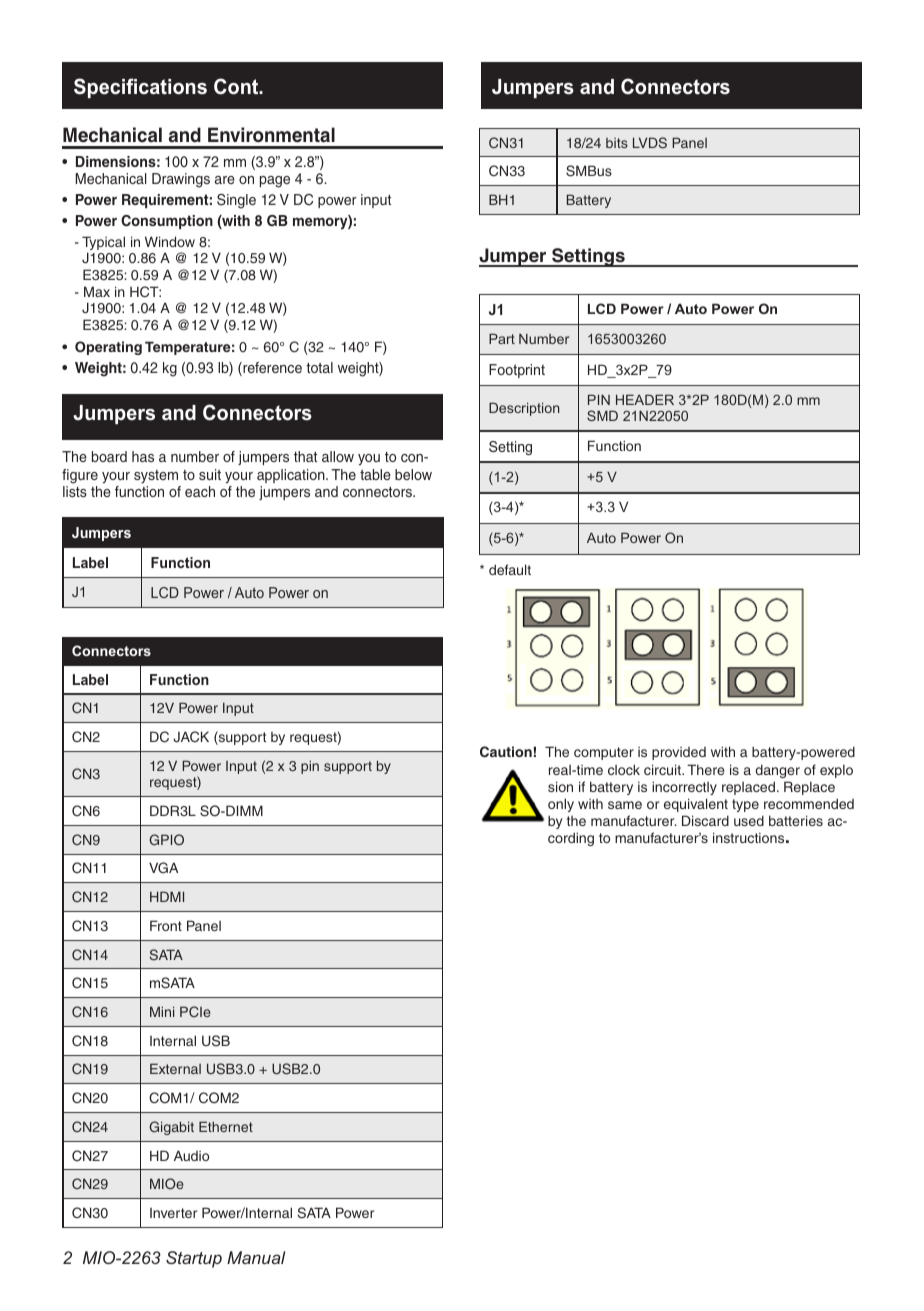 This document has width=924, height=1311. What do you see at coordinates (191, 737) in the document?
I see `JACK` at bounding box center [191, 737].
